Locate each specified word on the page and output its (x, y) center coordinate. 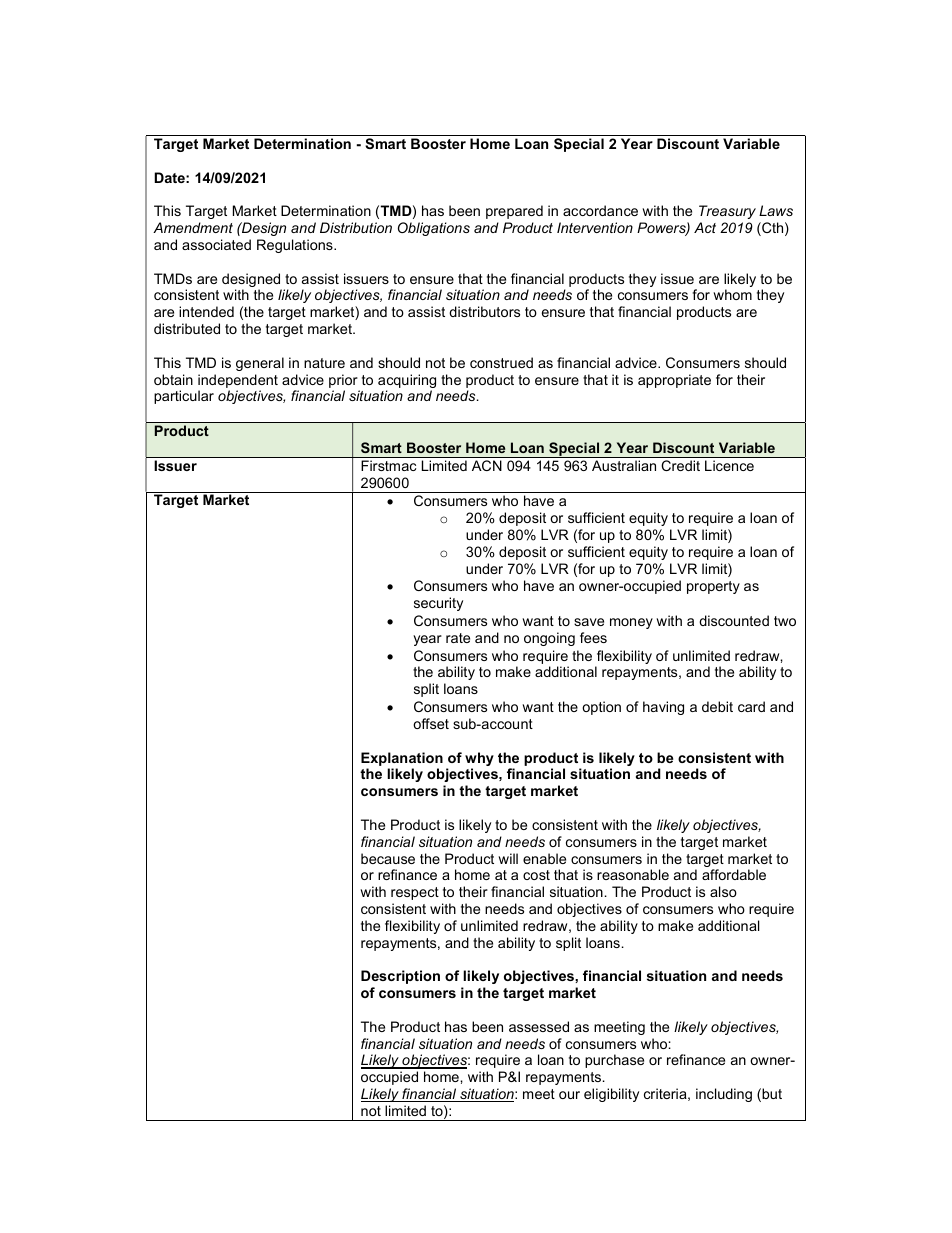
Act (705, 227)
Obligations (434, 229)
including (724, 1095)
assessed (539, 1026)
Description (400, 977)
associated (216, 244)
